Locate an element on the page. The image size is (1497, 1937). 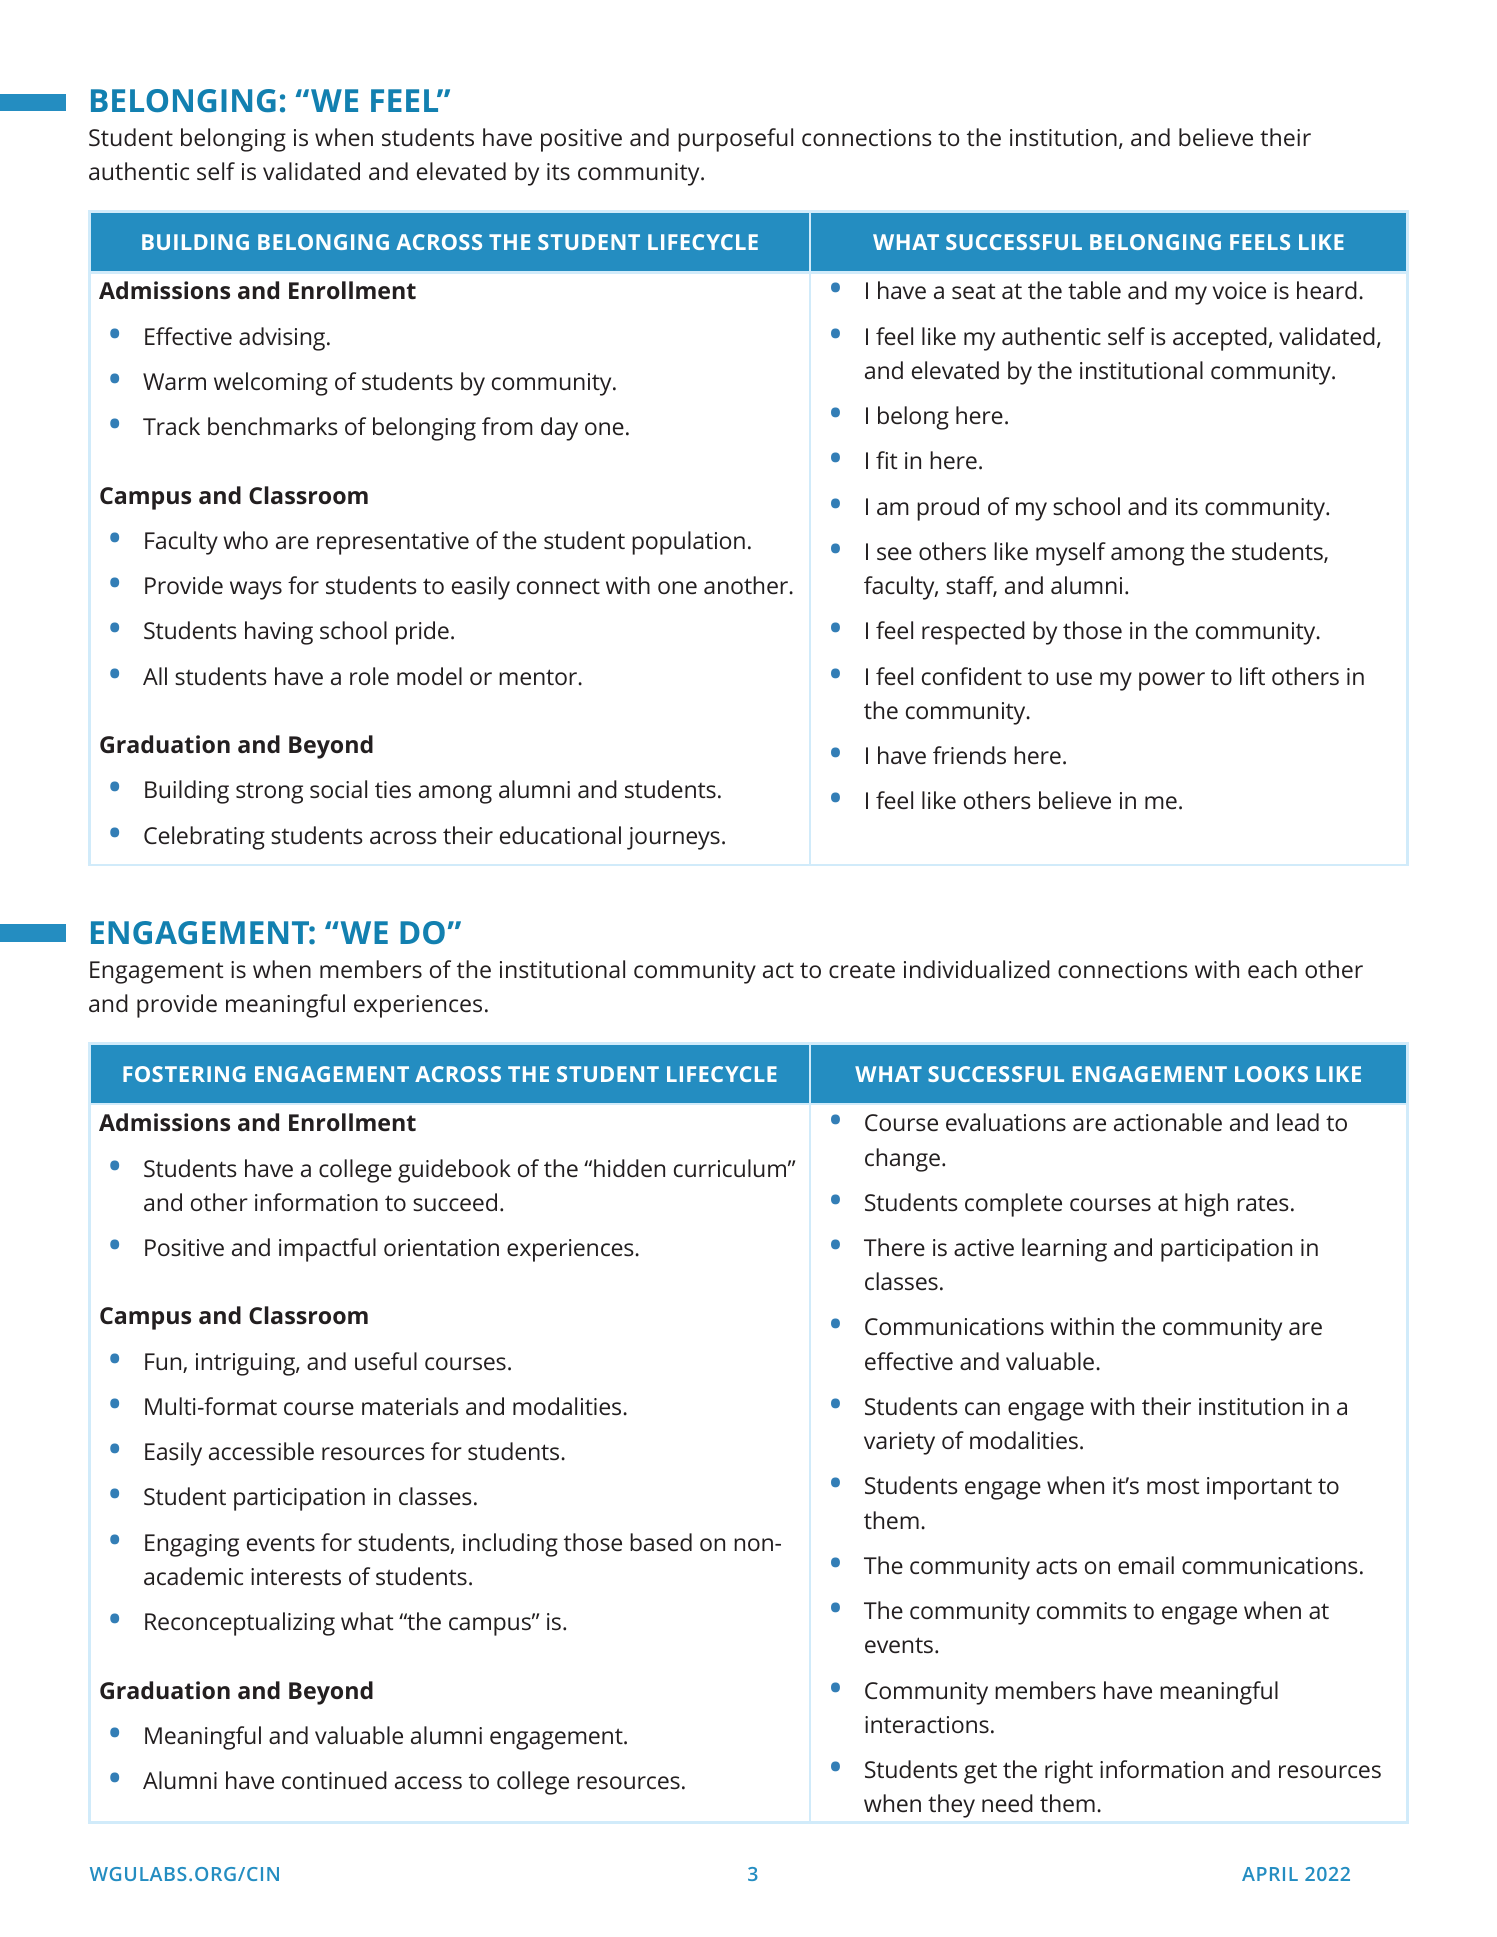
continued is located at coordinates (334, 1780).
